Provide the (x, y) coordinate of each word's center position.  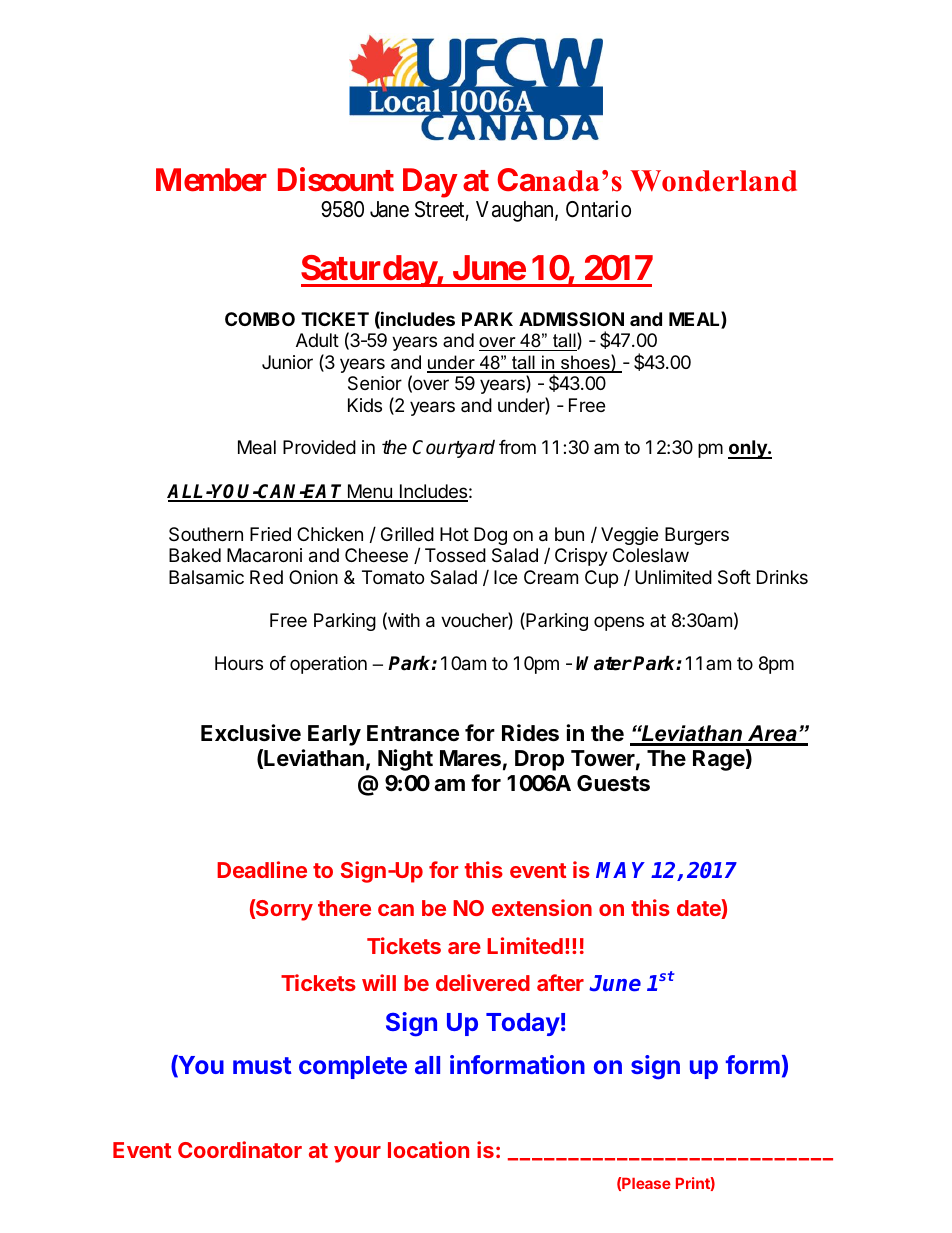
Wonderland (713, 181)
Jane (389, 209)
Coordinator (240, 1149)
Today (523, 1024)
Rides (530, 733)
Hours (239, 663)
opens (619, 623)
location (428, 1149)
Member (211, 180)
